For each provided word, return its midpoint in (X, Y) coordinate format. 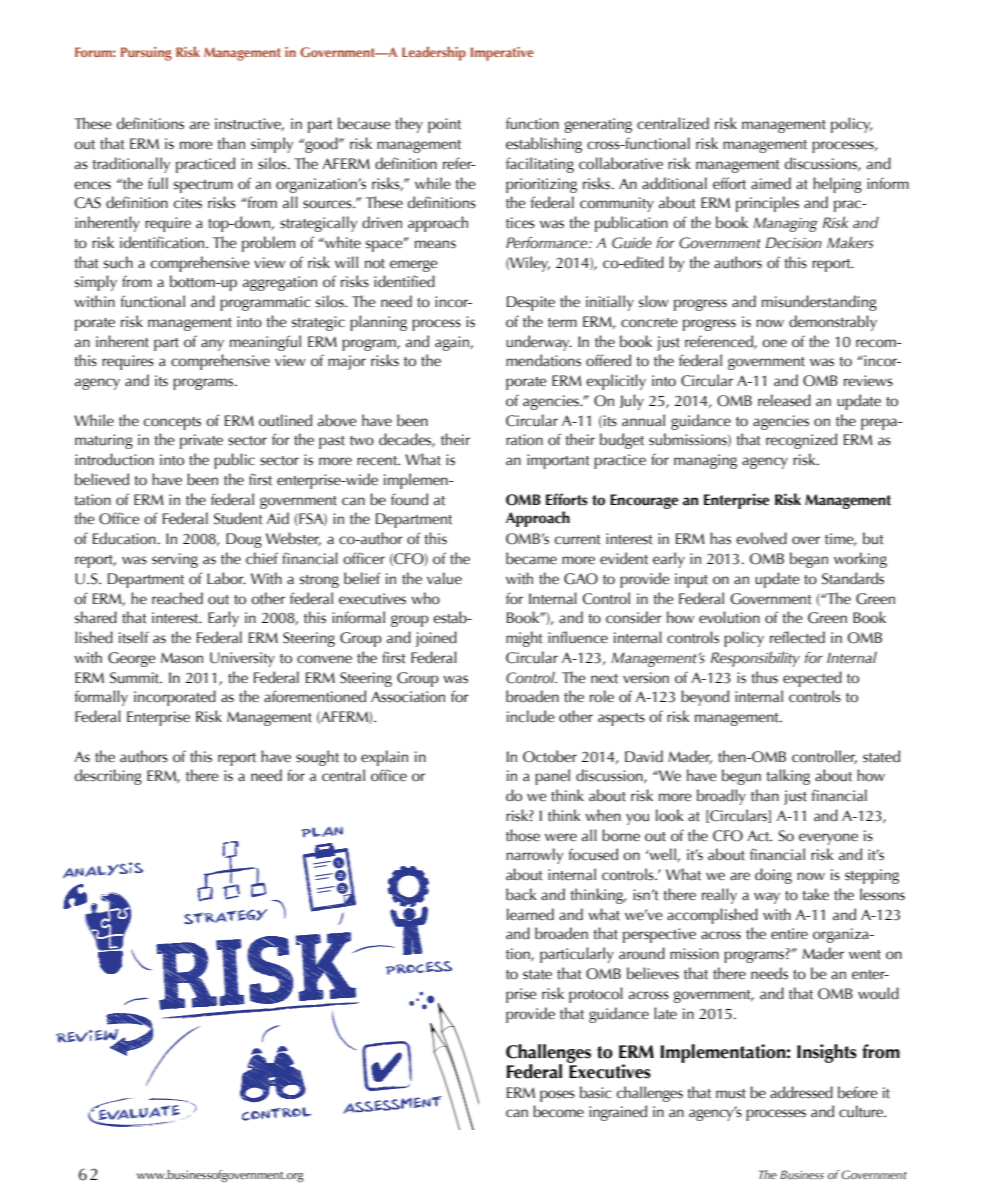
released (784, 400)
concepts (172, 423)
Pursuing (146, 54)
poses (557, 1096)
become (558, 1111)
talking (788, 777)
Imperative (502, 54)
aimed (771, 183)
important (558, 461)
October (550, 756)
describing (108, 777)
